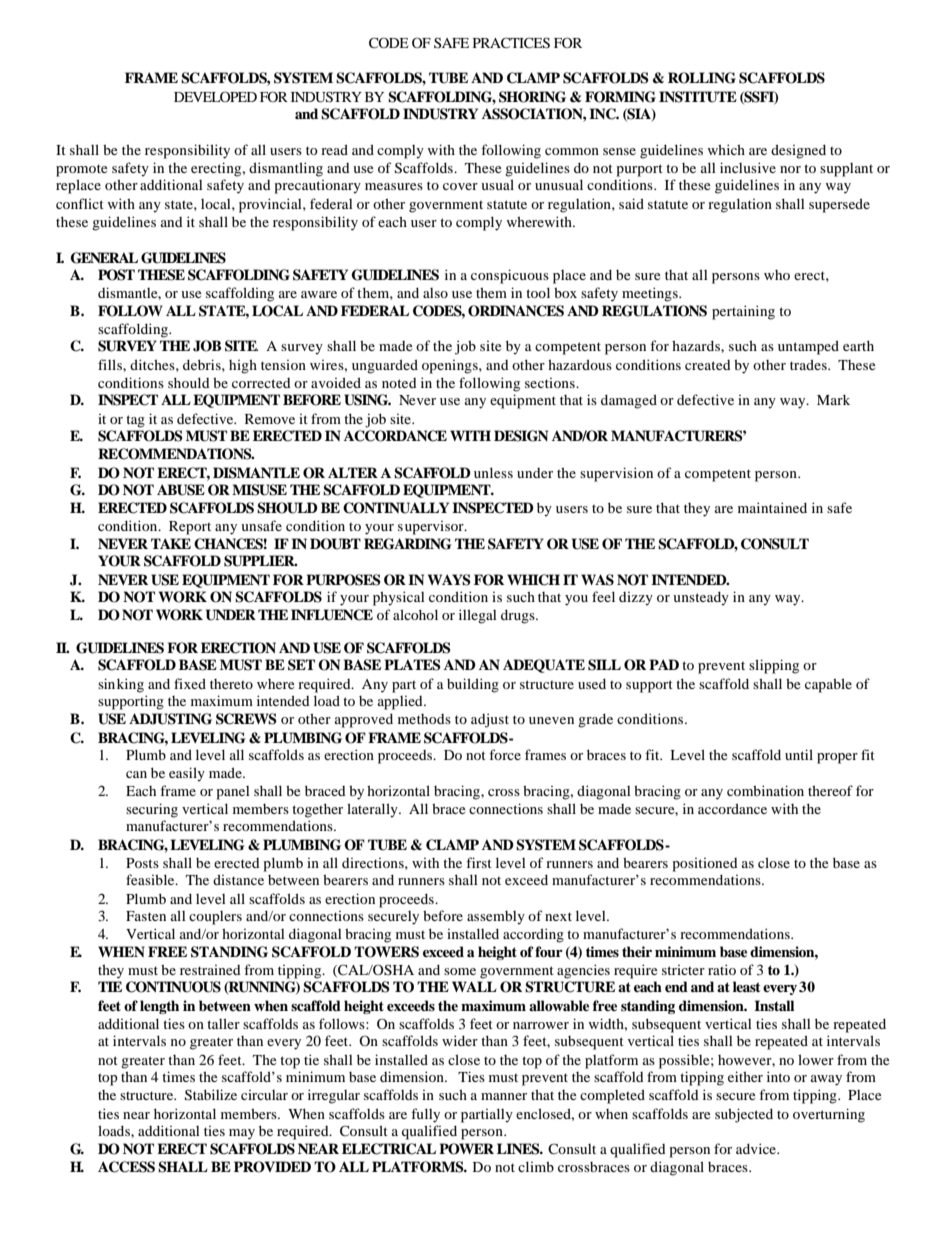  What do you see at coordinates (516, 311) in the document?
I see `ORDINANCES` at bounding box center [516, 311].
